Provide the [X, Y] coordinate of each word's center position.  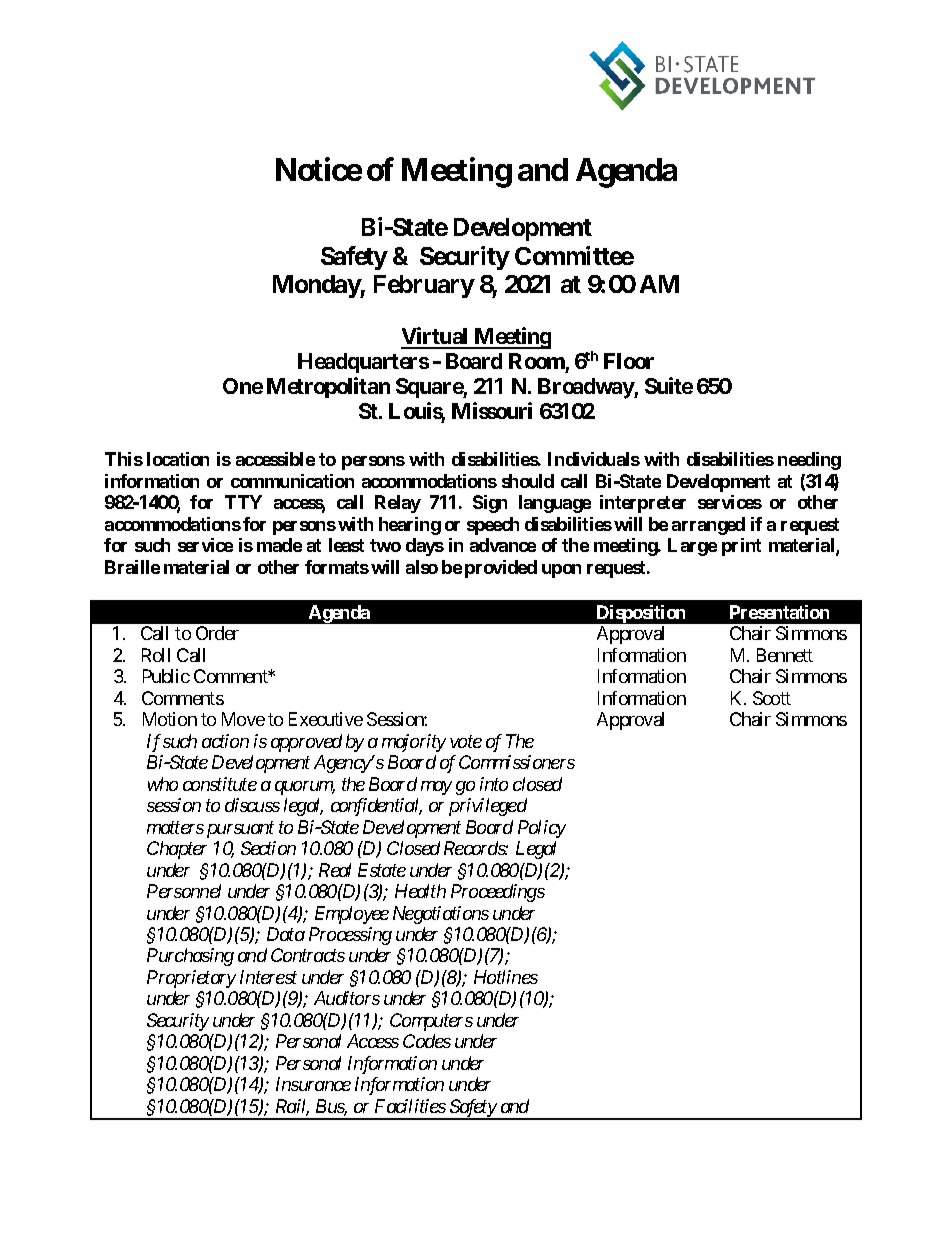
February [424, 286]
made [279, 545]
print [741, 547]
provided [501, 569]
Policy [542, 829]
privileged [488, 807]
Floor [629, 361]
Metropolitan [328, 387]
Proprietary [191, 979]
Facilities [410, 1106]
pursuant [240, 829]
